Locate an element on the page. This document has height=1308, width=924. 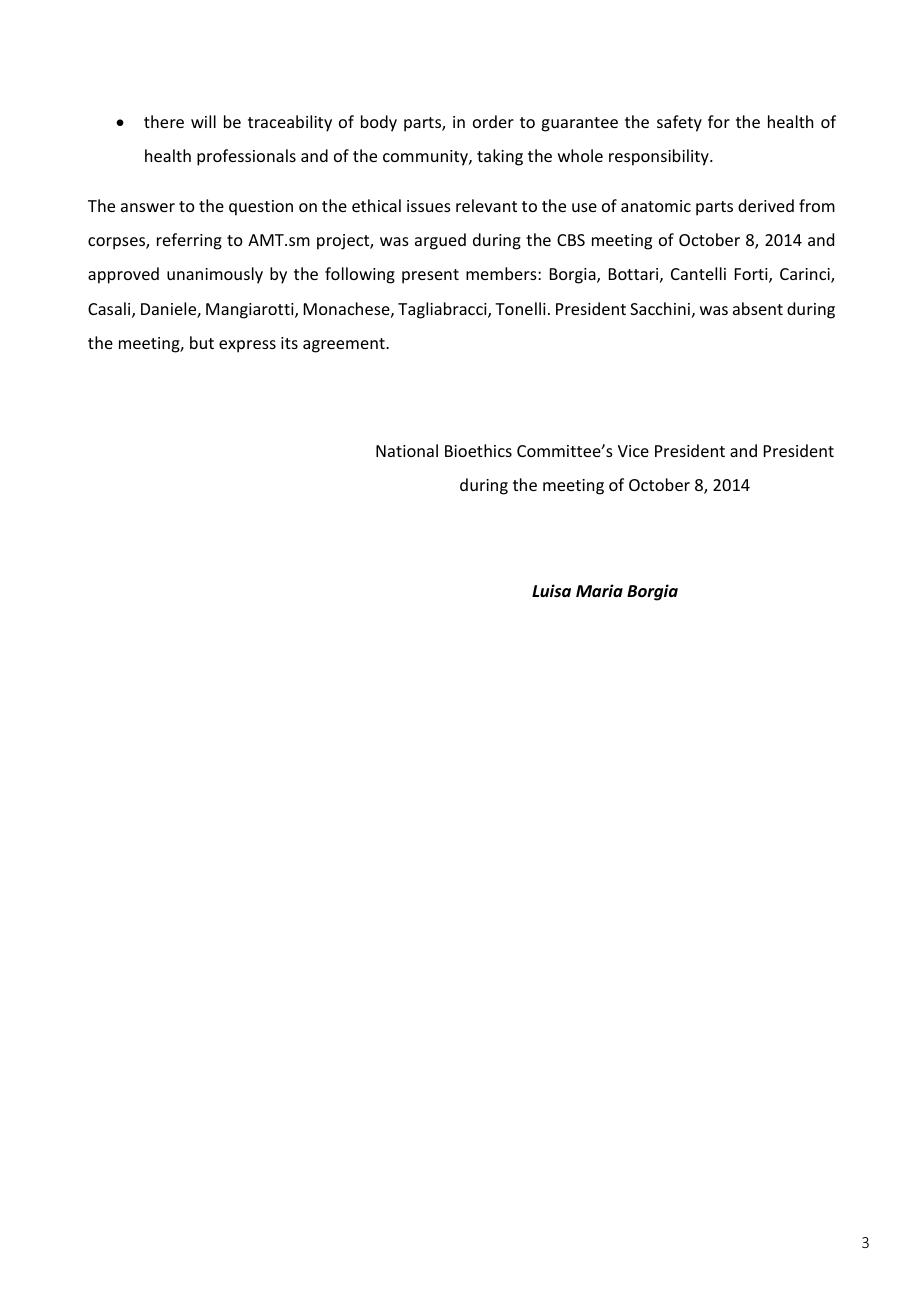
safety is located at coordinates (679, 123).
